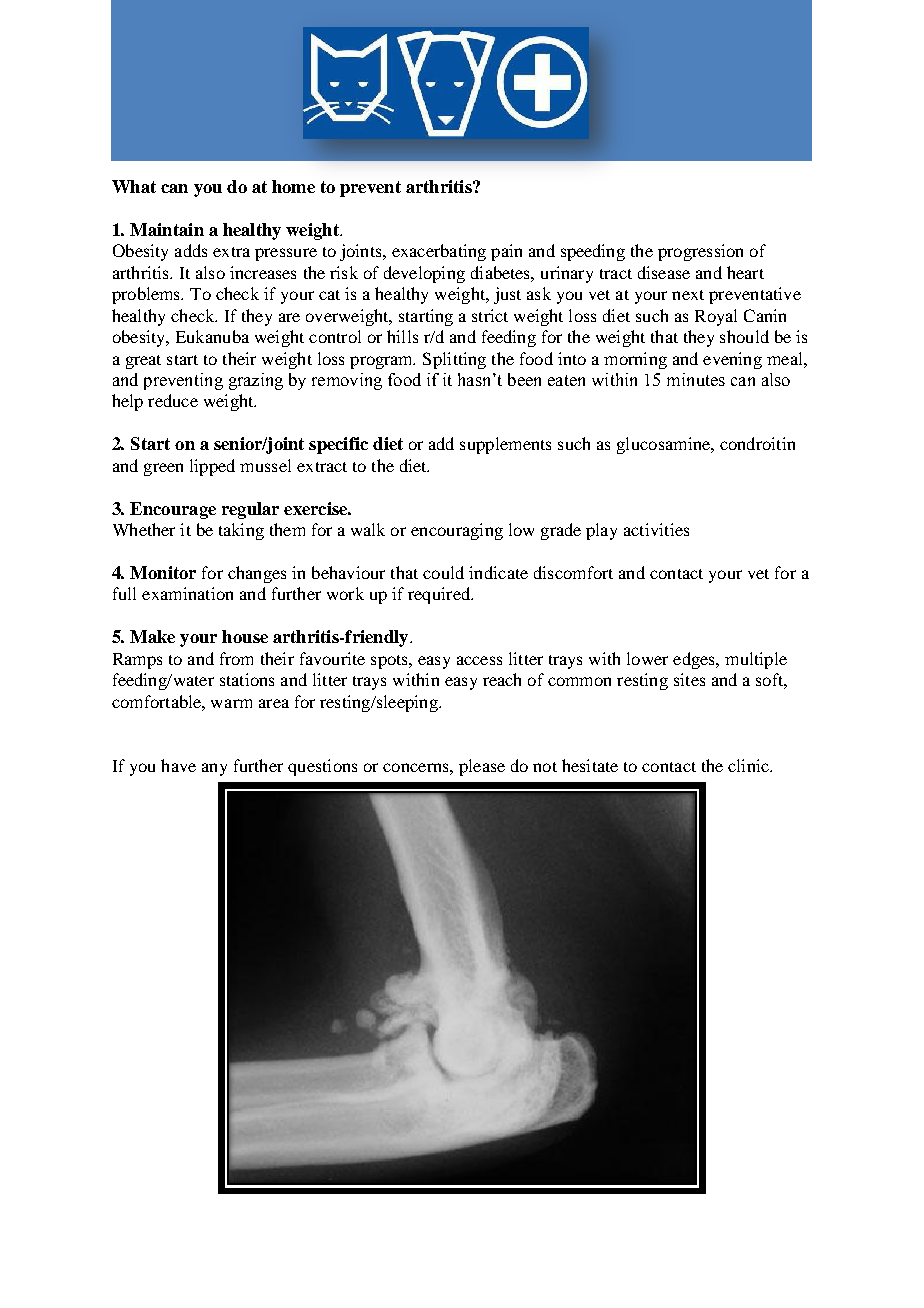  Describe the element at coordinates (439, 252) in the page. I see `exacerbating` at that location.
